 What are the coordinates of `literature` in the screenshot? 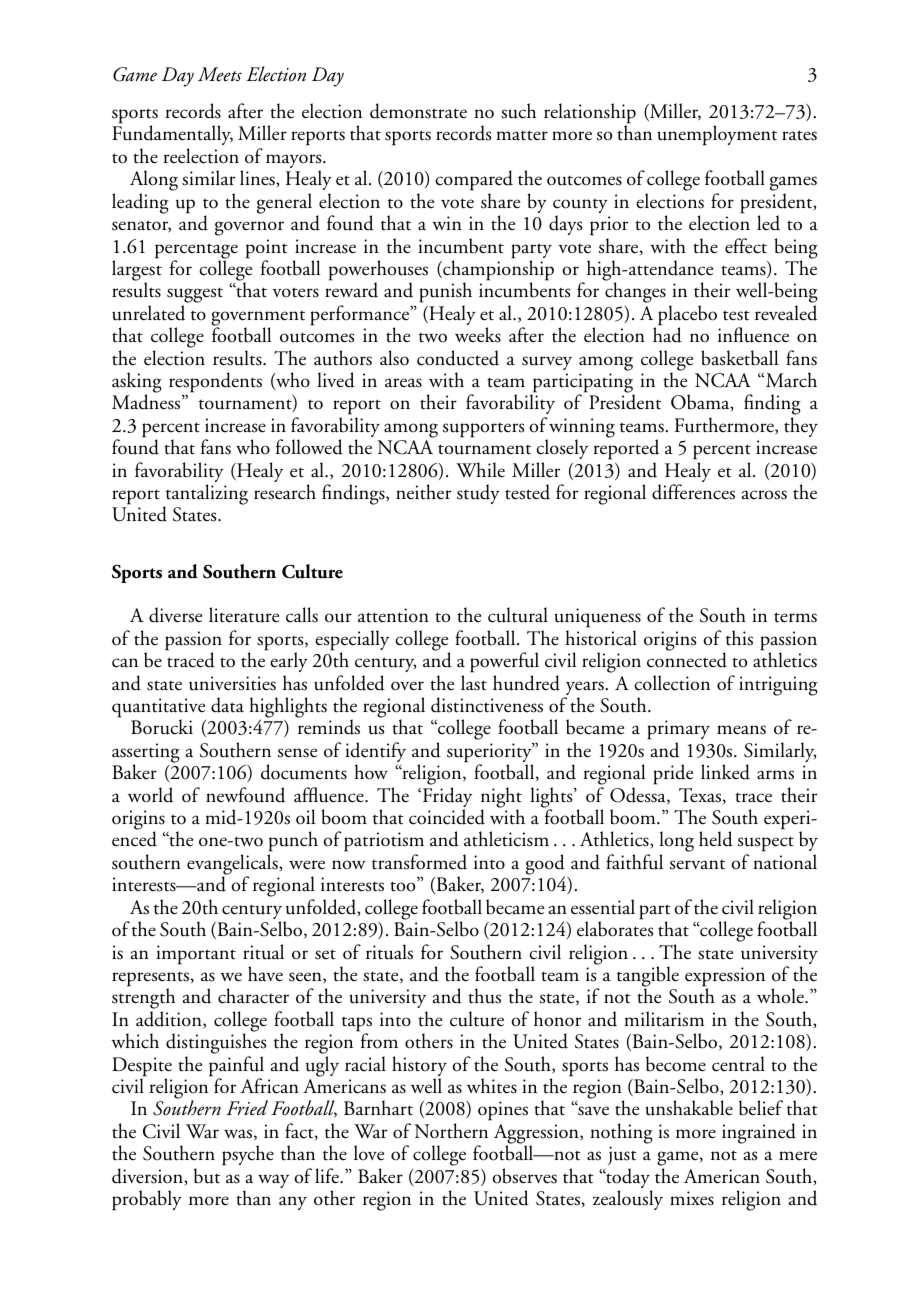 It's located at (244, 615).
